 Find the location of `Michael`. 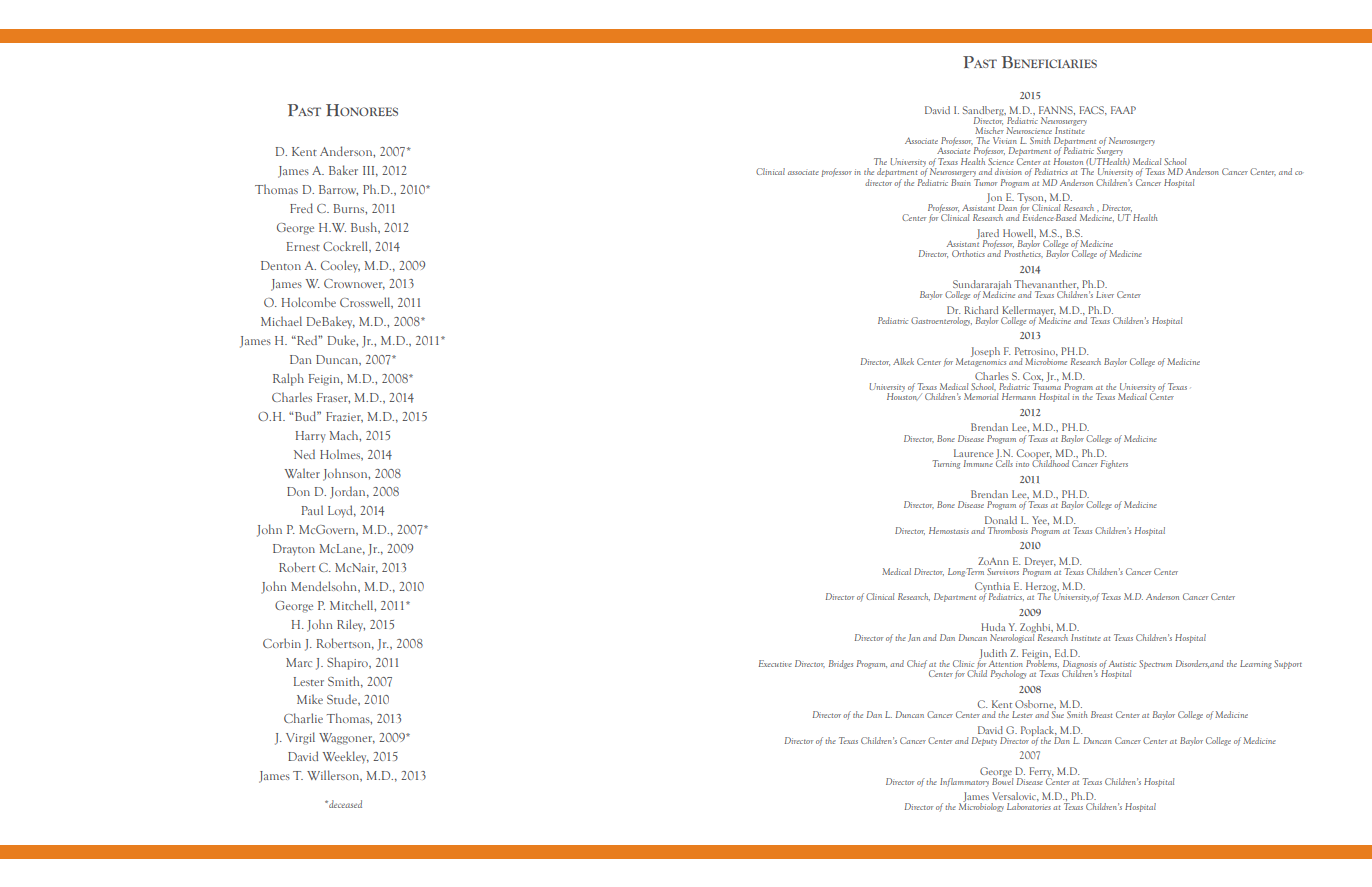

Michael is located at coordinates (281, 321).
